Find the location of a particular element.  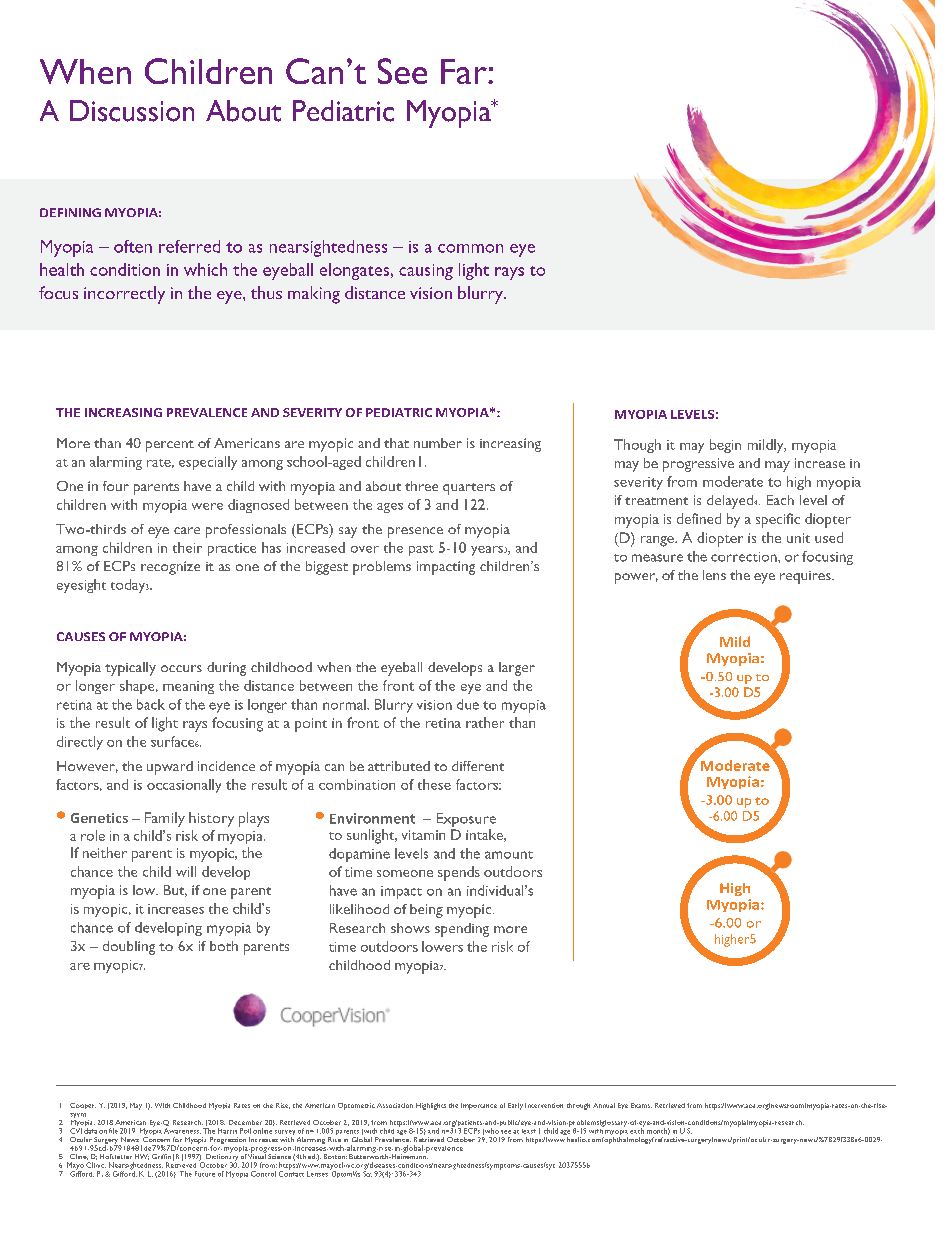

common is located at coordinates (470, 248).
